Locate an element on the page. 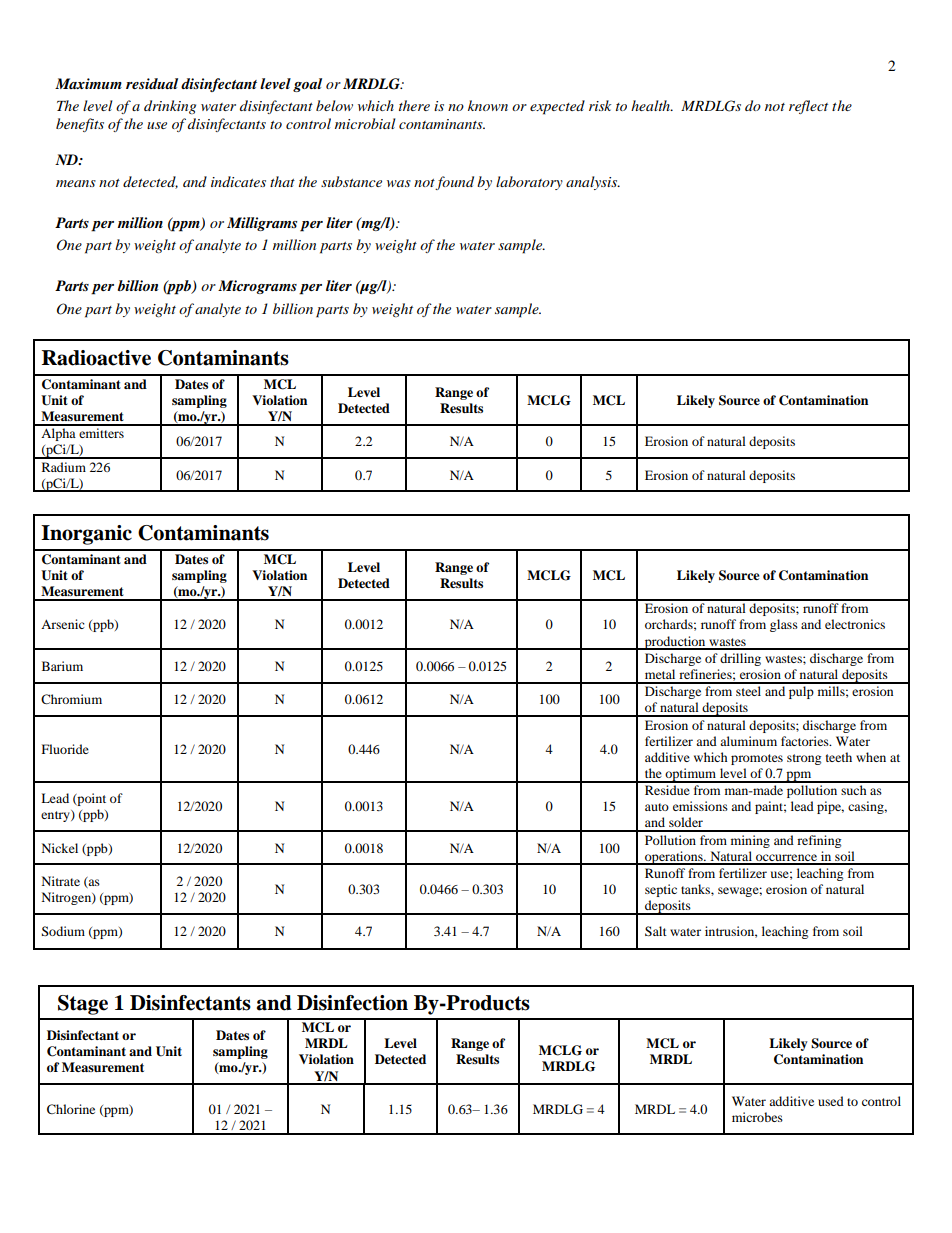 The width and height of the page is (952, 1233). Chlorine is located at coordinates (71, 1109).
